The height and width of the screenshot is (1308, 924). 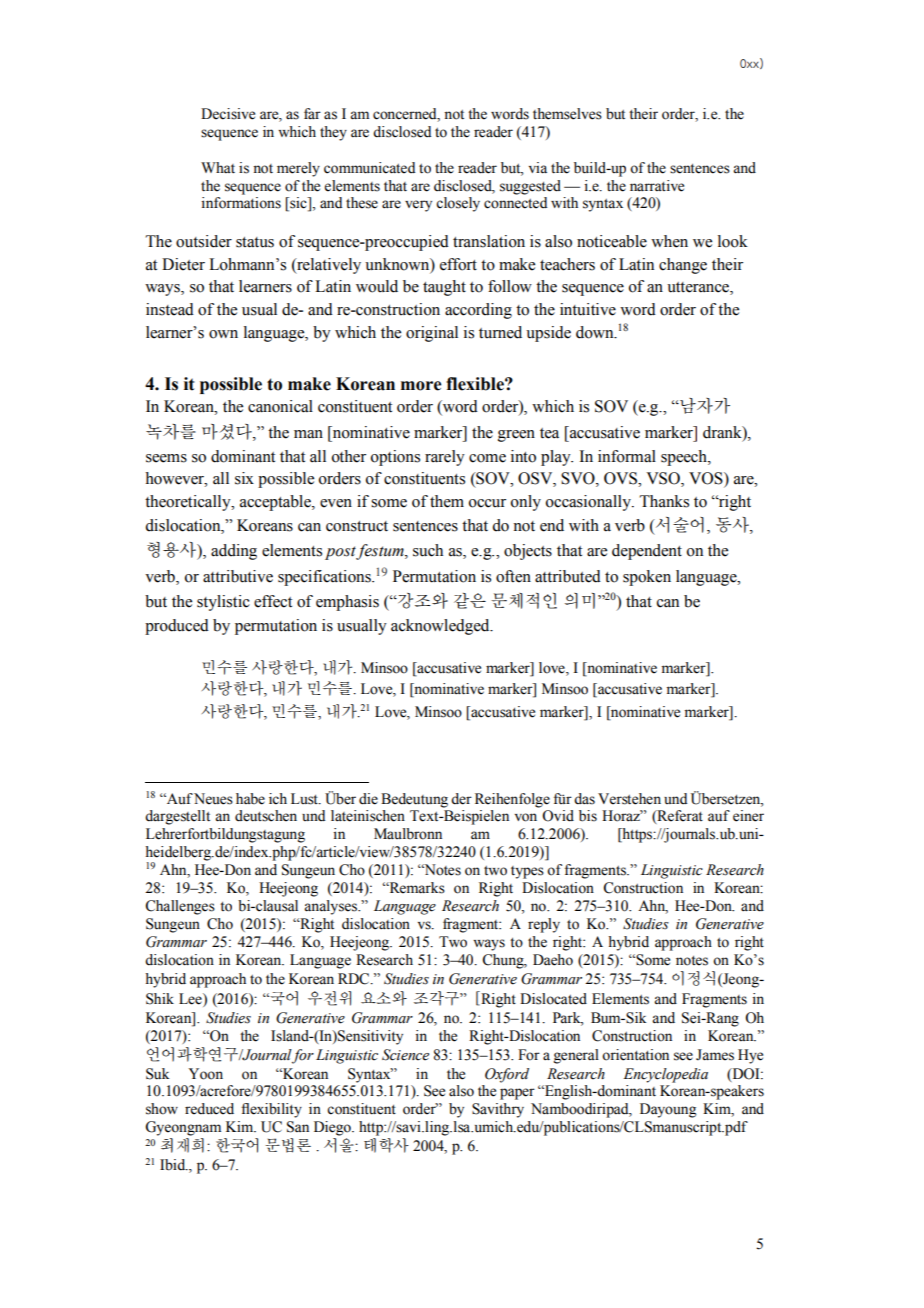 I want to click on Encyclopedia, so click(x=665, y=1075).
